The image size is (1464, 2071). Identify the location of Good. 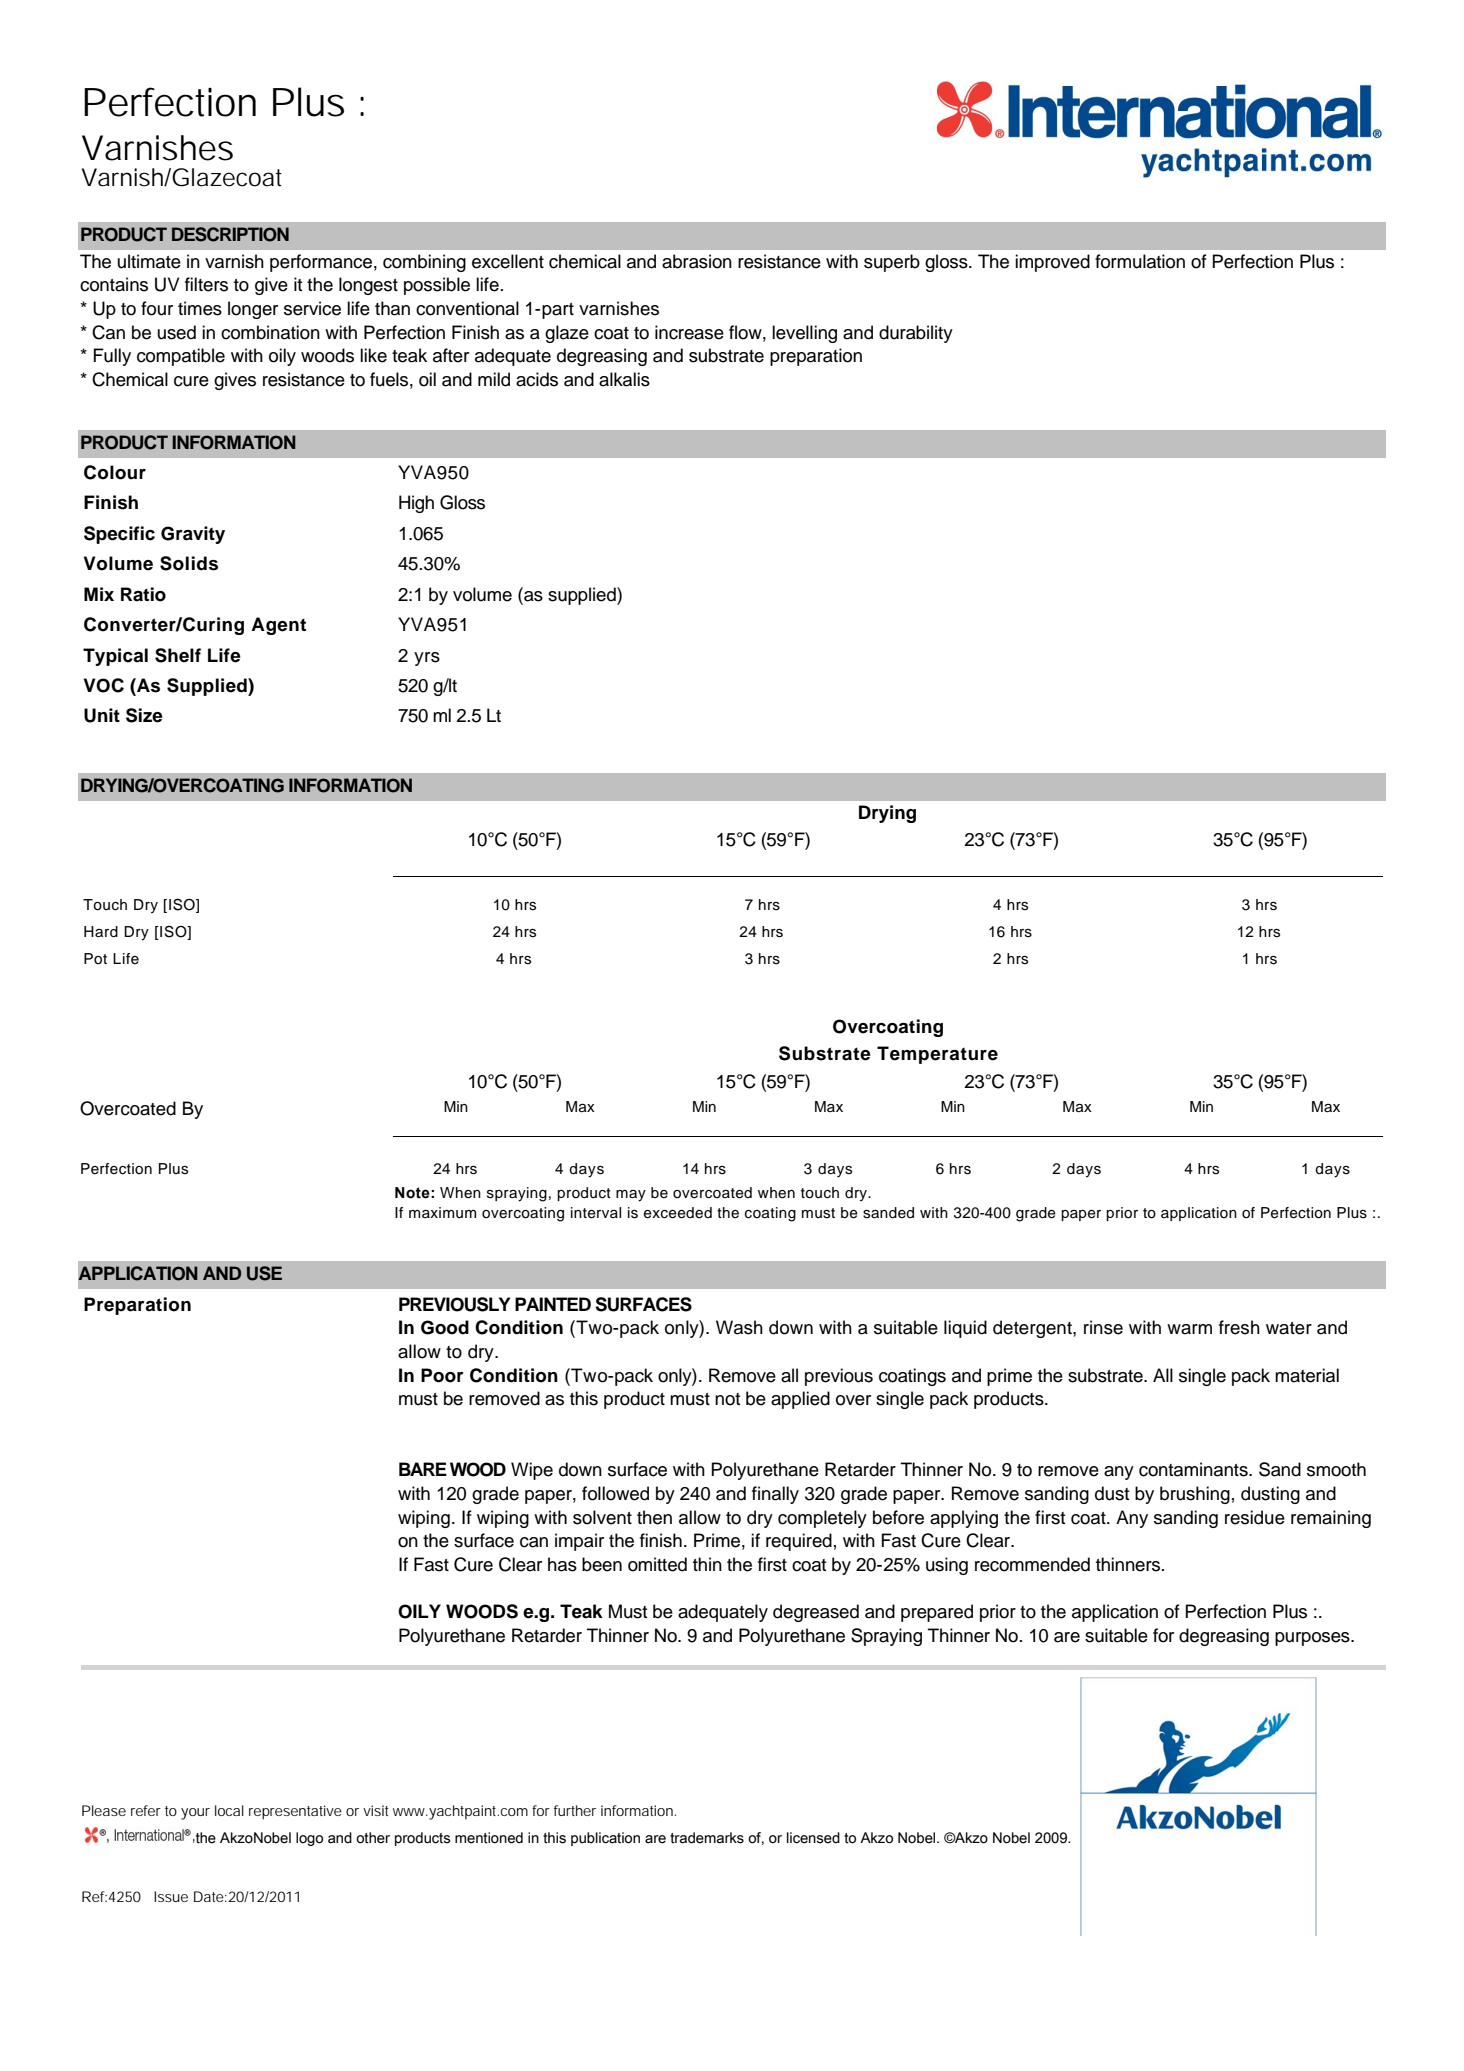
(445, 1327).
